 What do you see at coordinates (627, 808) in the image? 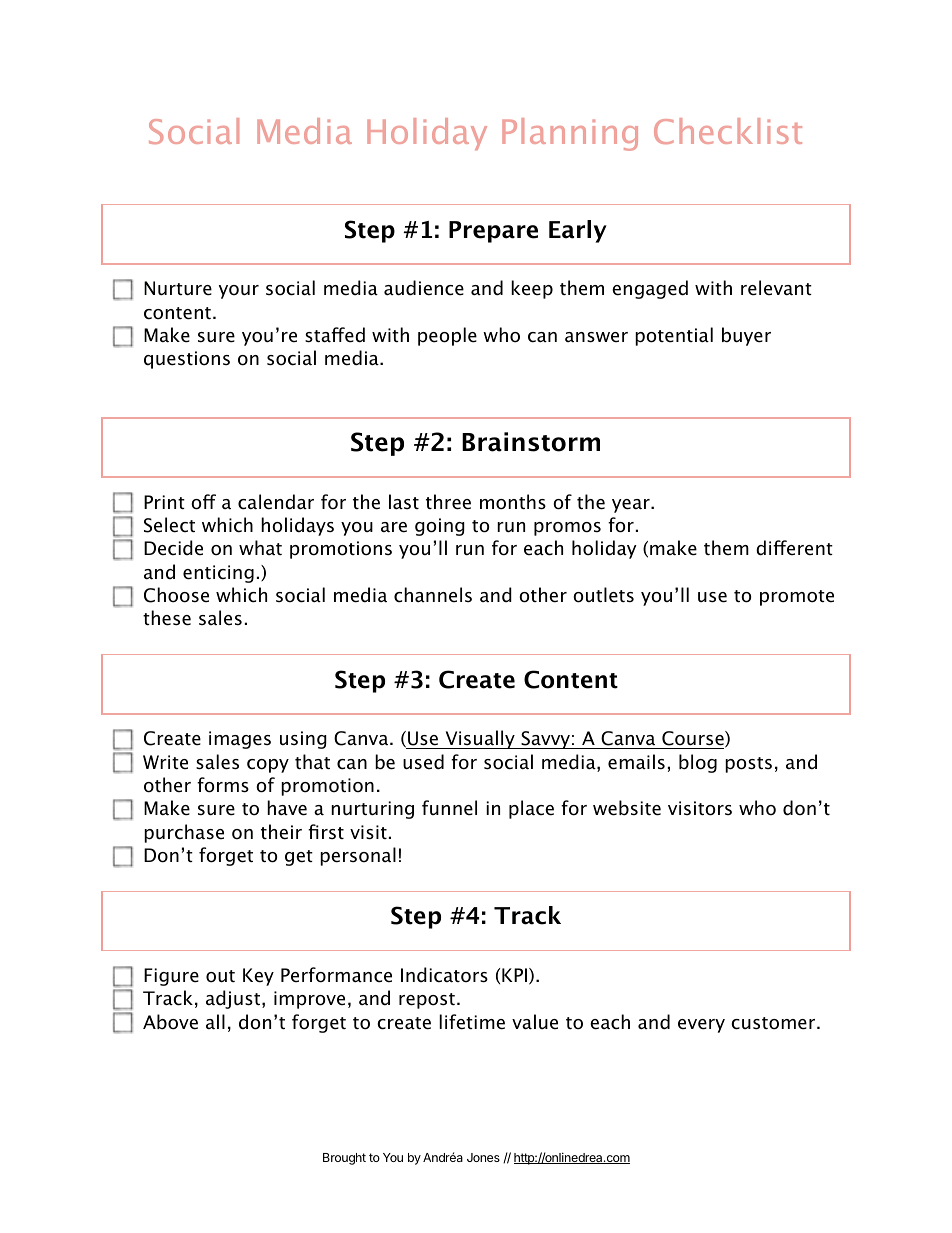
I see `website` at bounding box center [627, 808].
